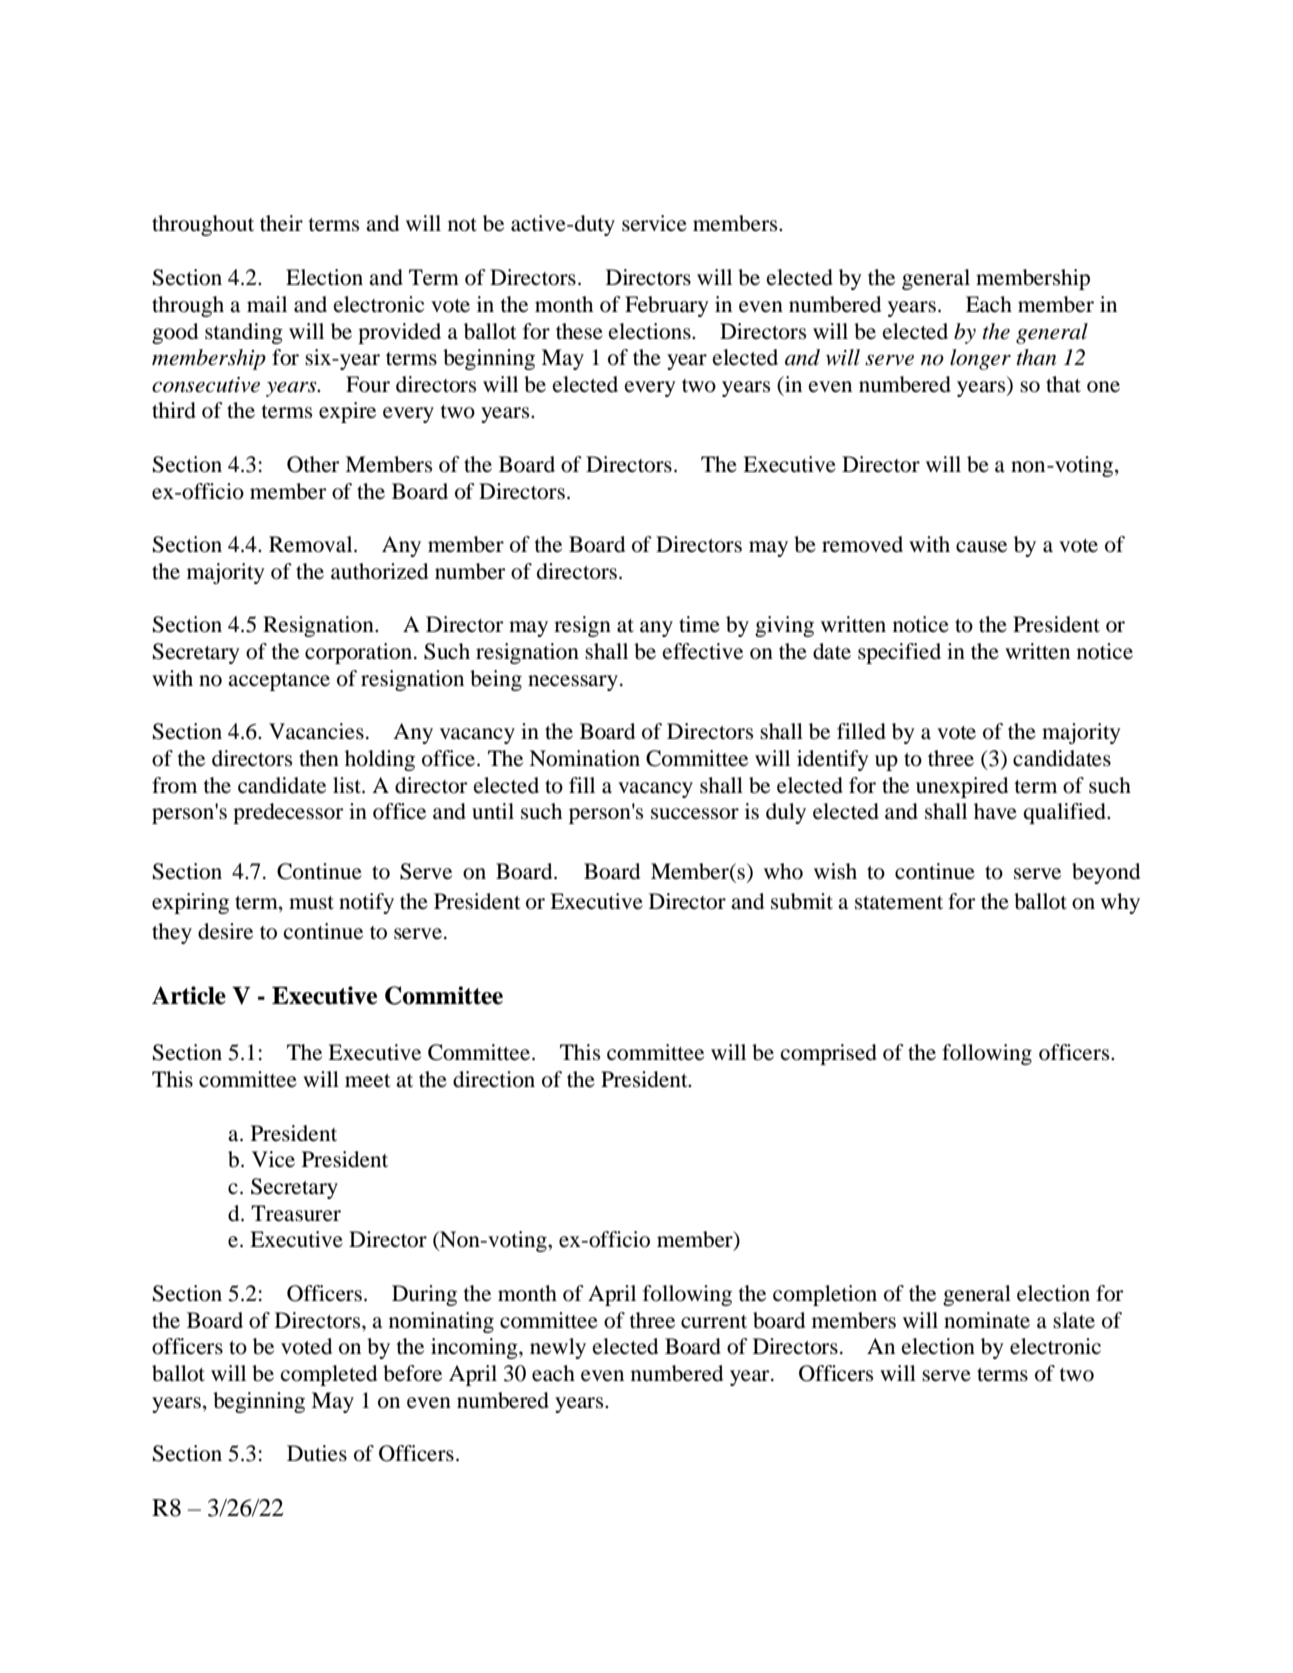 This screenshot has height=1673, width=1293. What do you see at coordinates (667, 306) in the screenshot?
I see `February` at bounding box center [667, 306].
